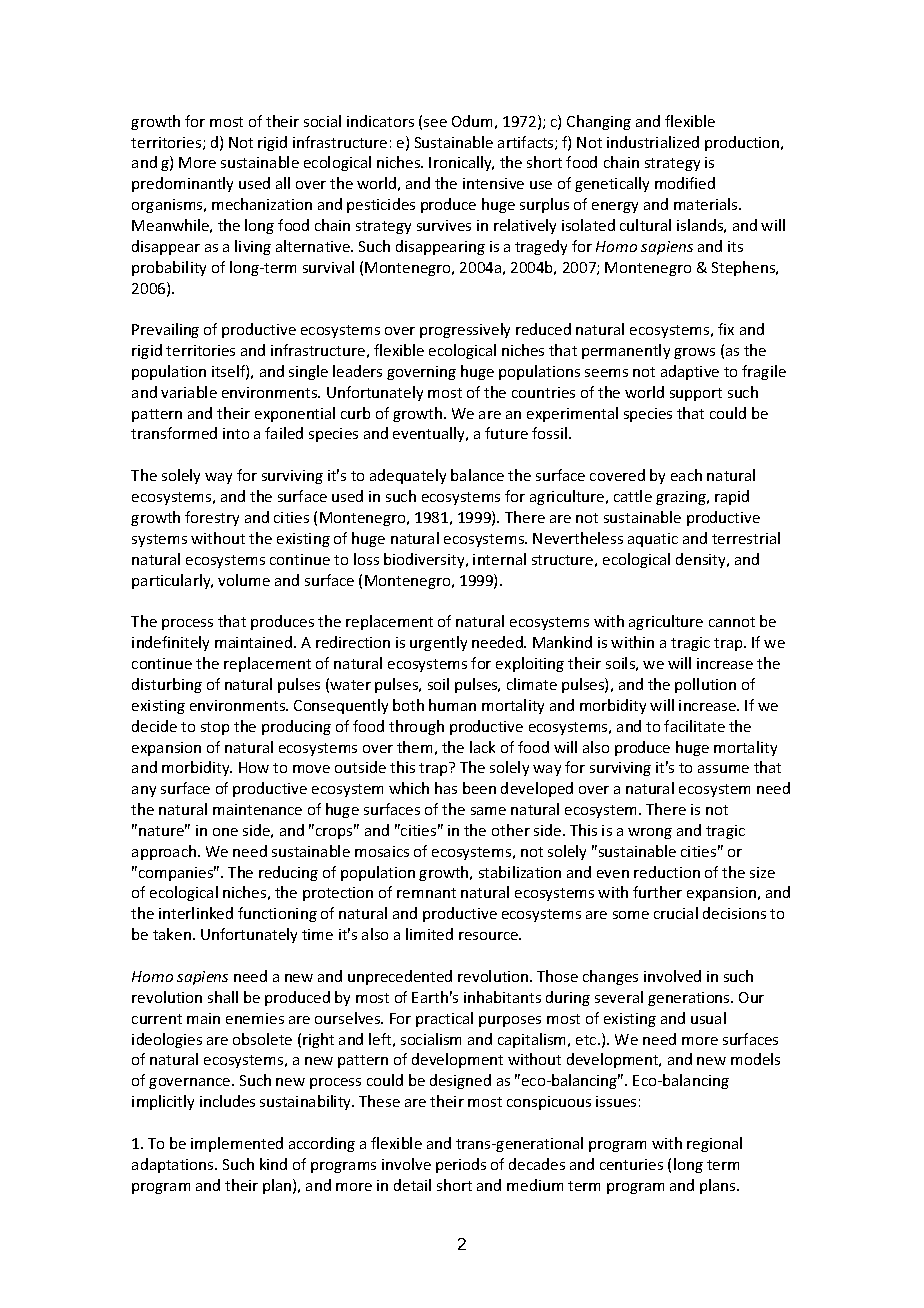 The height and width of the page is (1308, 924). Describe the element at coordinates (493, 183) in the page. I see `intensive` at that location.
